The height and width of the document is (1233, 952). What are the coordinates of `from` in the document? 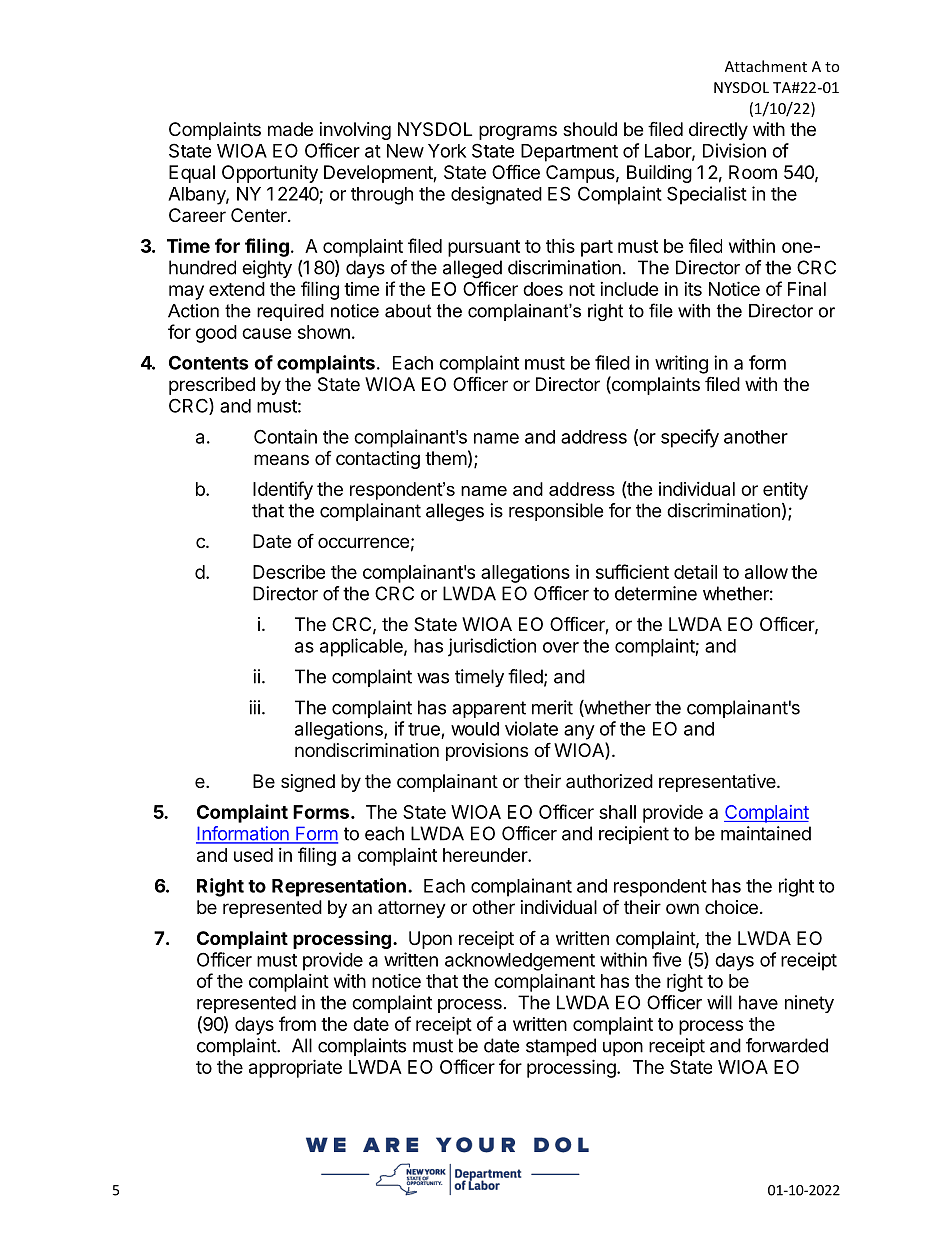 It's located at (297, 1023).
